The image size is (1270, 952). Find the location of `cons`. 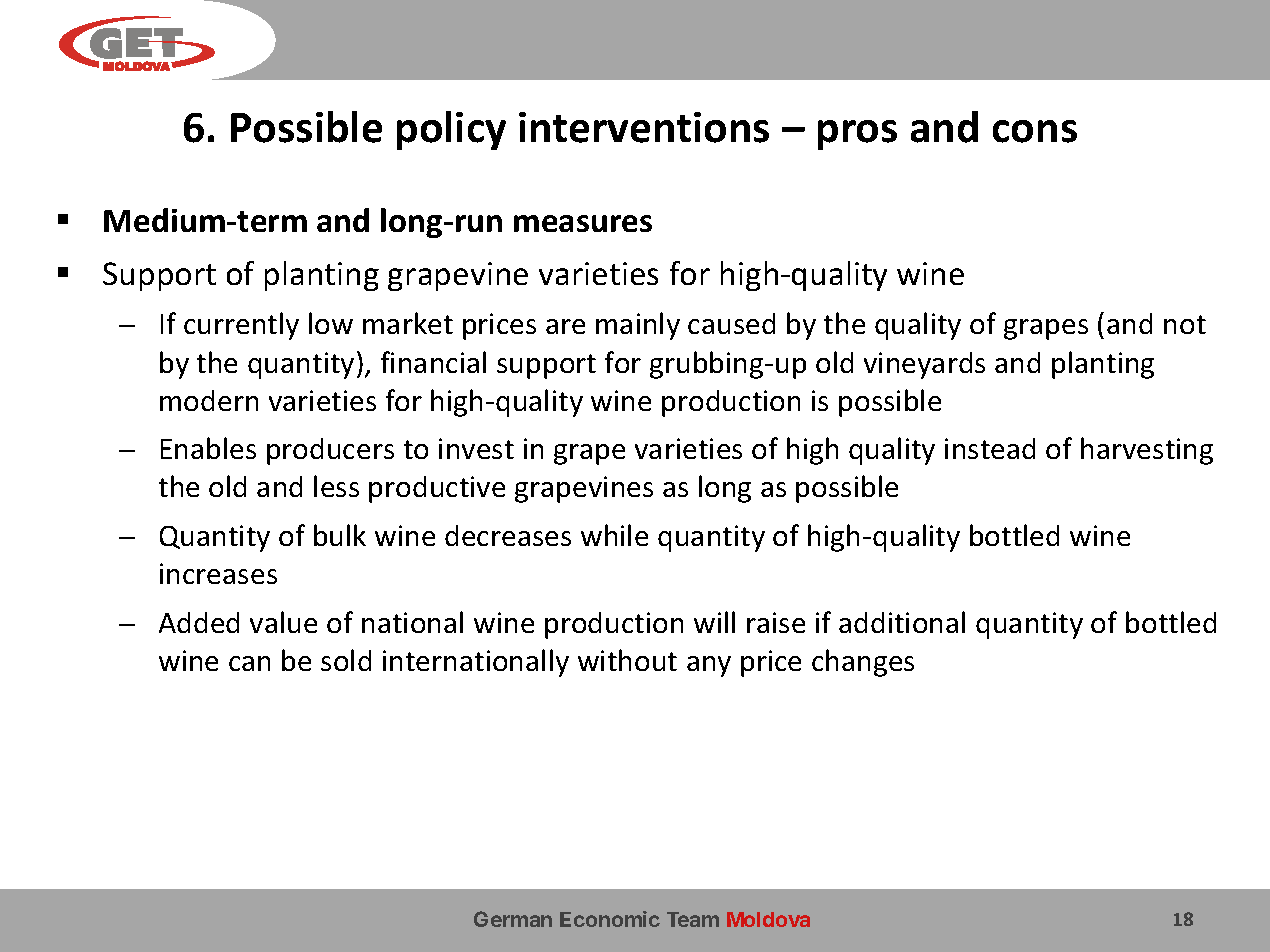

cons is located at coordinates (1035, 131).
